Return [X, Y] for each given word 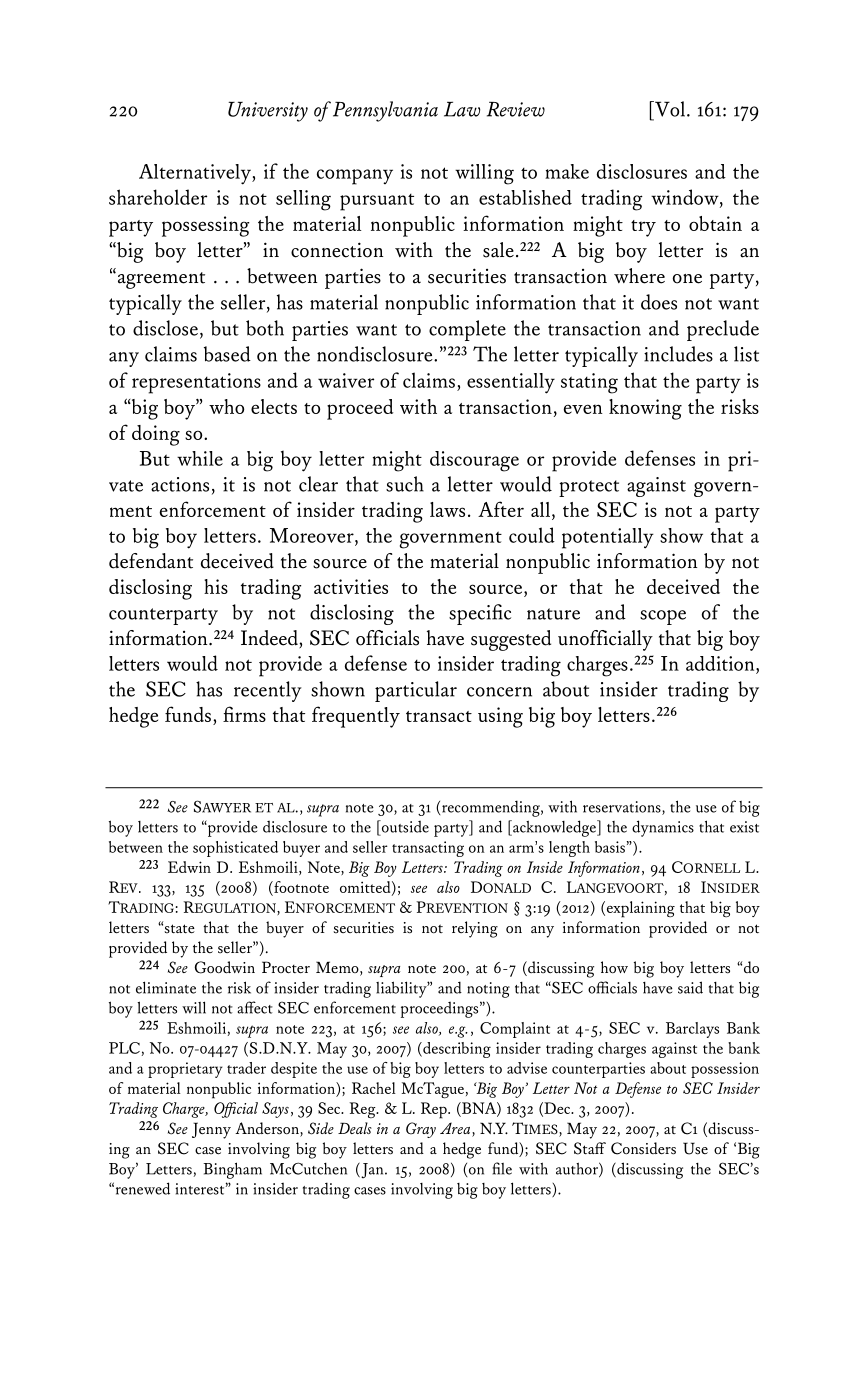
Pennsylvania [385, 111]
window [686, 198]
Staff [590, 1148]
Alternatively [196, 174]
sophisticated [235, 849]
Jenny [211, 1130]
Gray [421, 1130]
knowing [645, 409]
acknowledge [554, 828]
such [405, 484]
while [200, 458]
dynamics [663, 828]
